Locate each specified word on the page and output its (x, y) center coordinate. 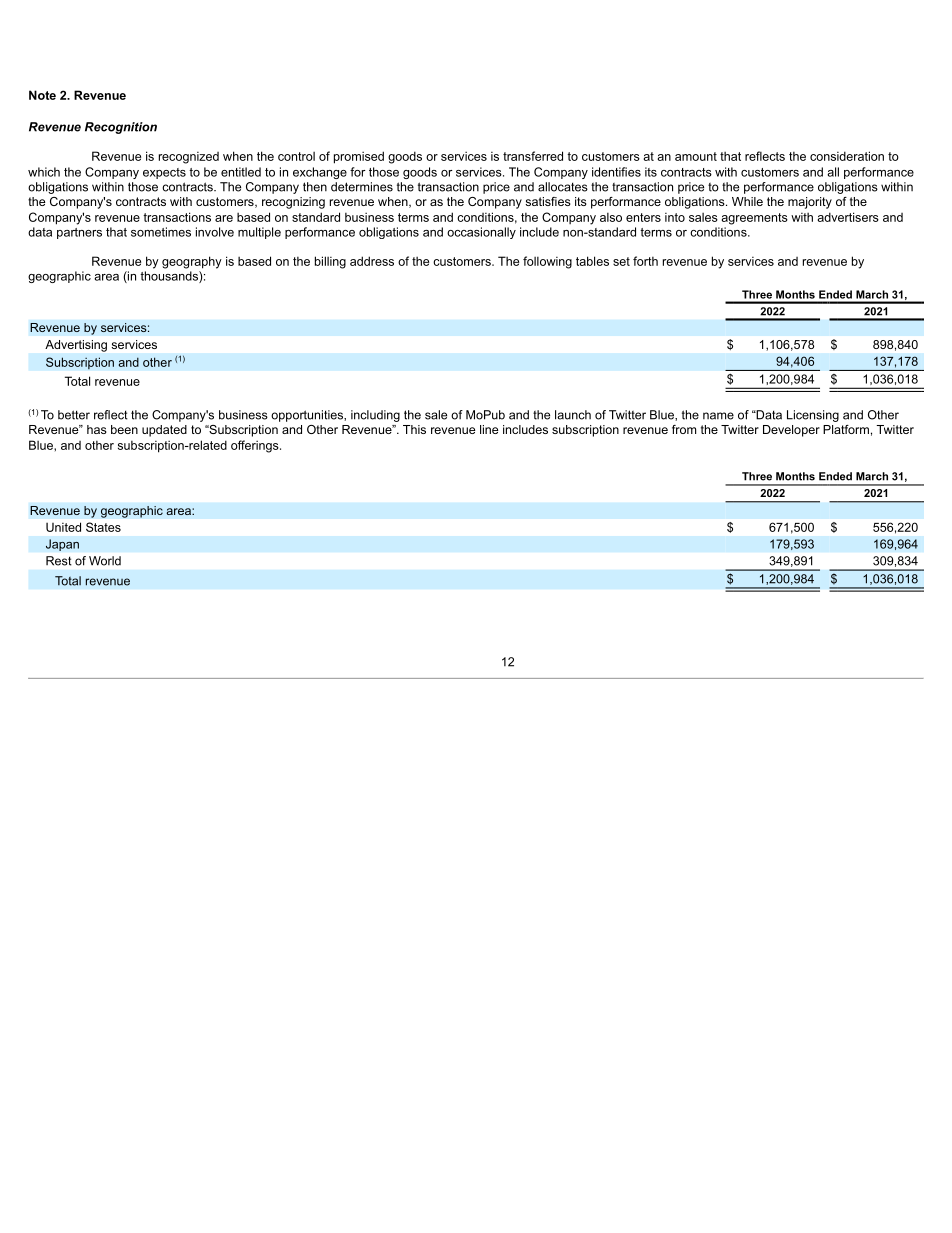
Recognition (121, 128)
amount (696, 156)
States (103, 527)
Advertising (76, 346)
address (372, 261)
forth (645, 261)
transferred (533, 156)
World (105, 561)
